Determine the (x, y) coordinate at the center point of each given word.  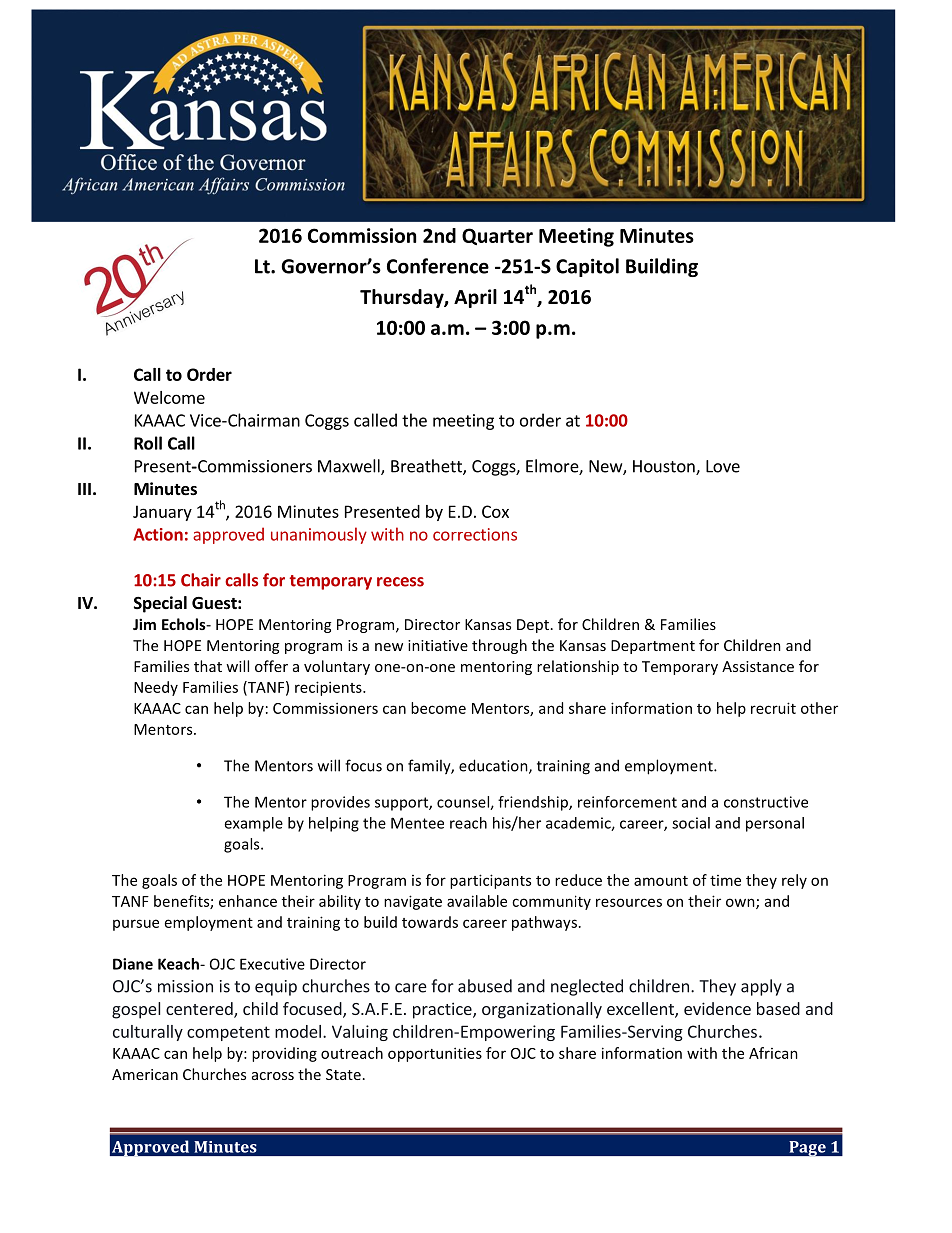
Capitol (587, 267)
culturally (148, 1033)
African (773, 1053)
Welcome (169, 397)
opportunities (435, 1054)
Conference (438, 266)
